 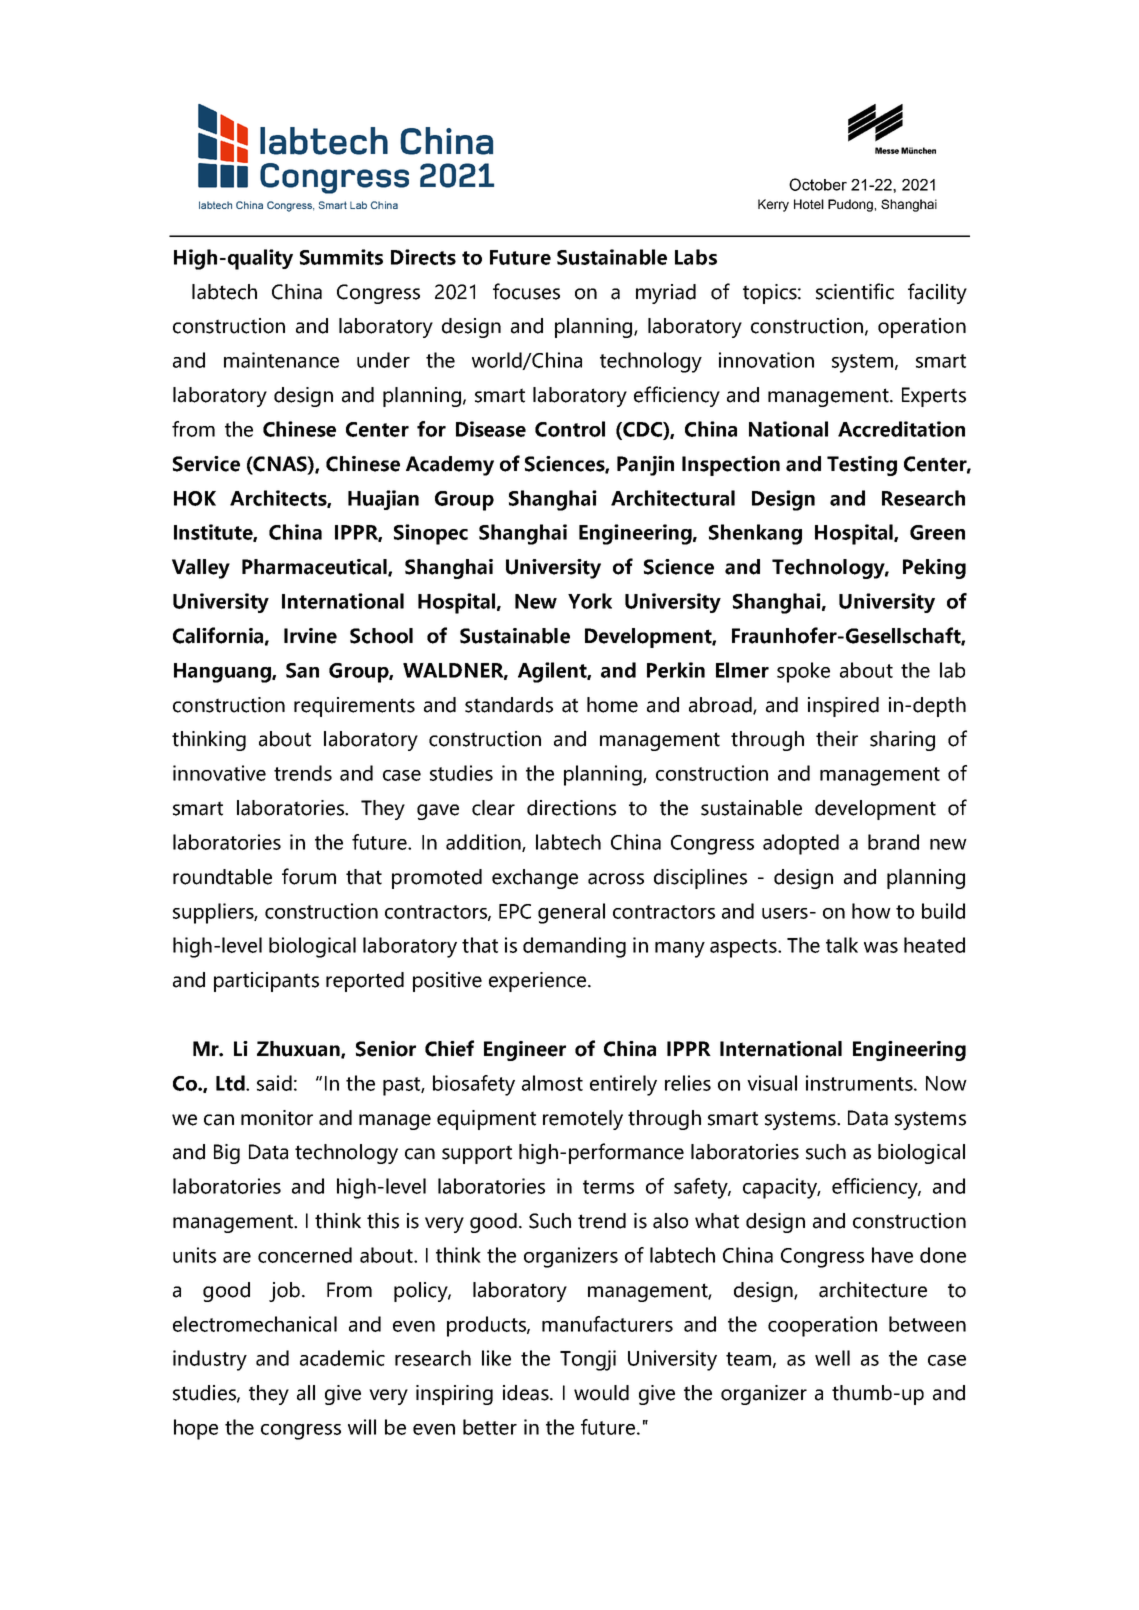 What do you see at coordinates (227, 1154) in the document?
I see `Big` at bounding box center [227, 1154].
